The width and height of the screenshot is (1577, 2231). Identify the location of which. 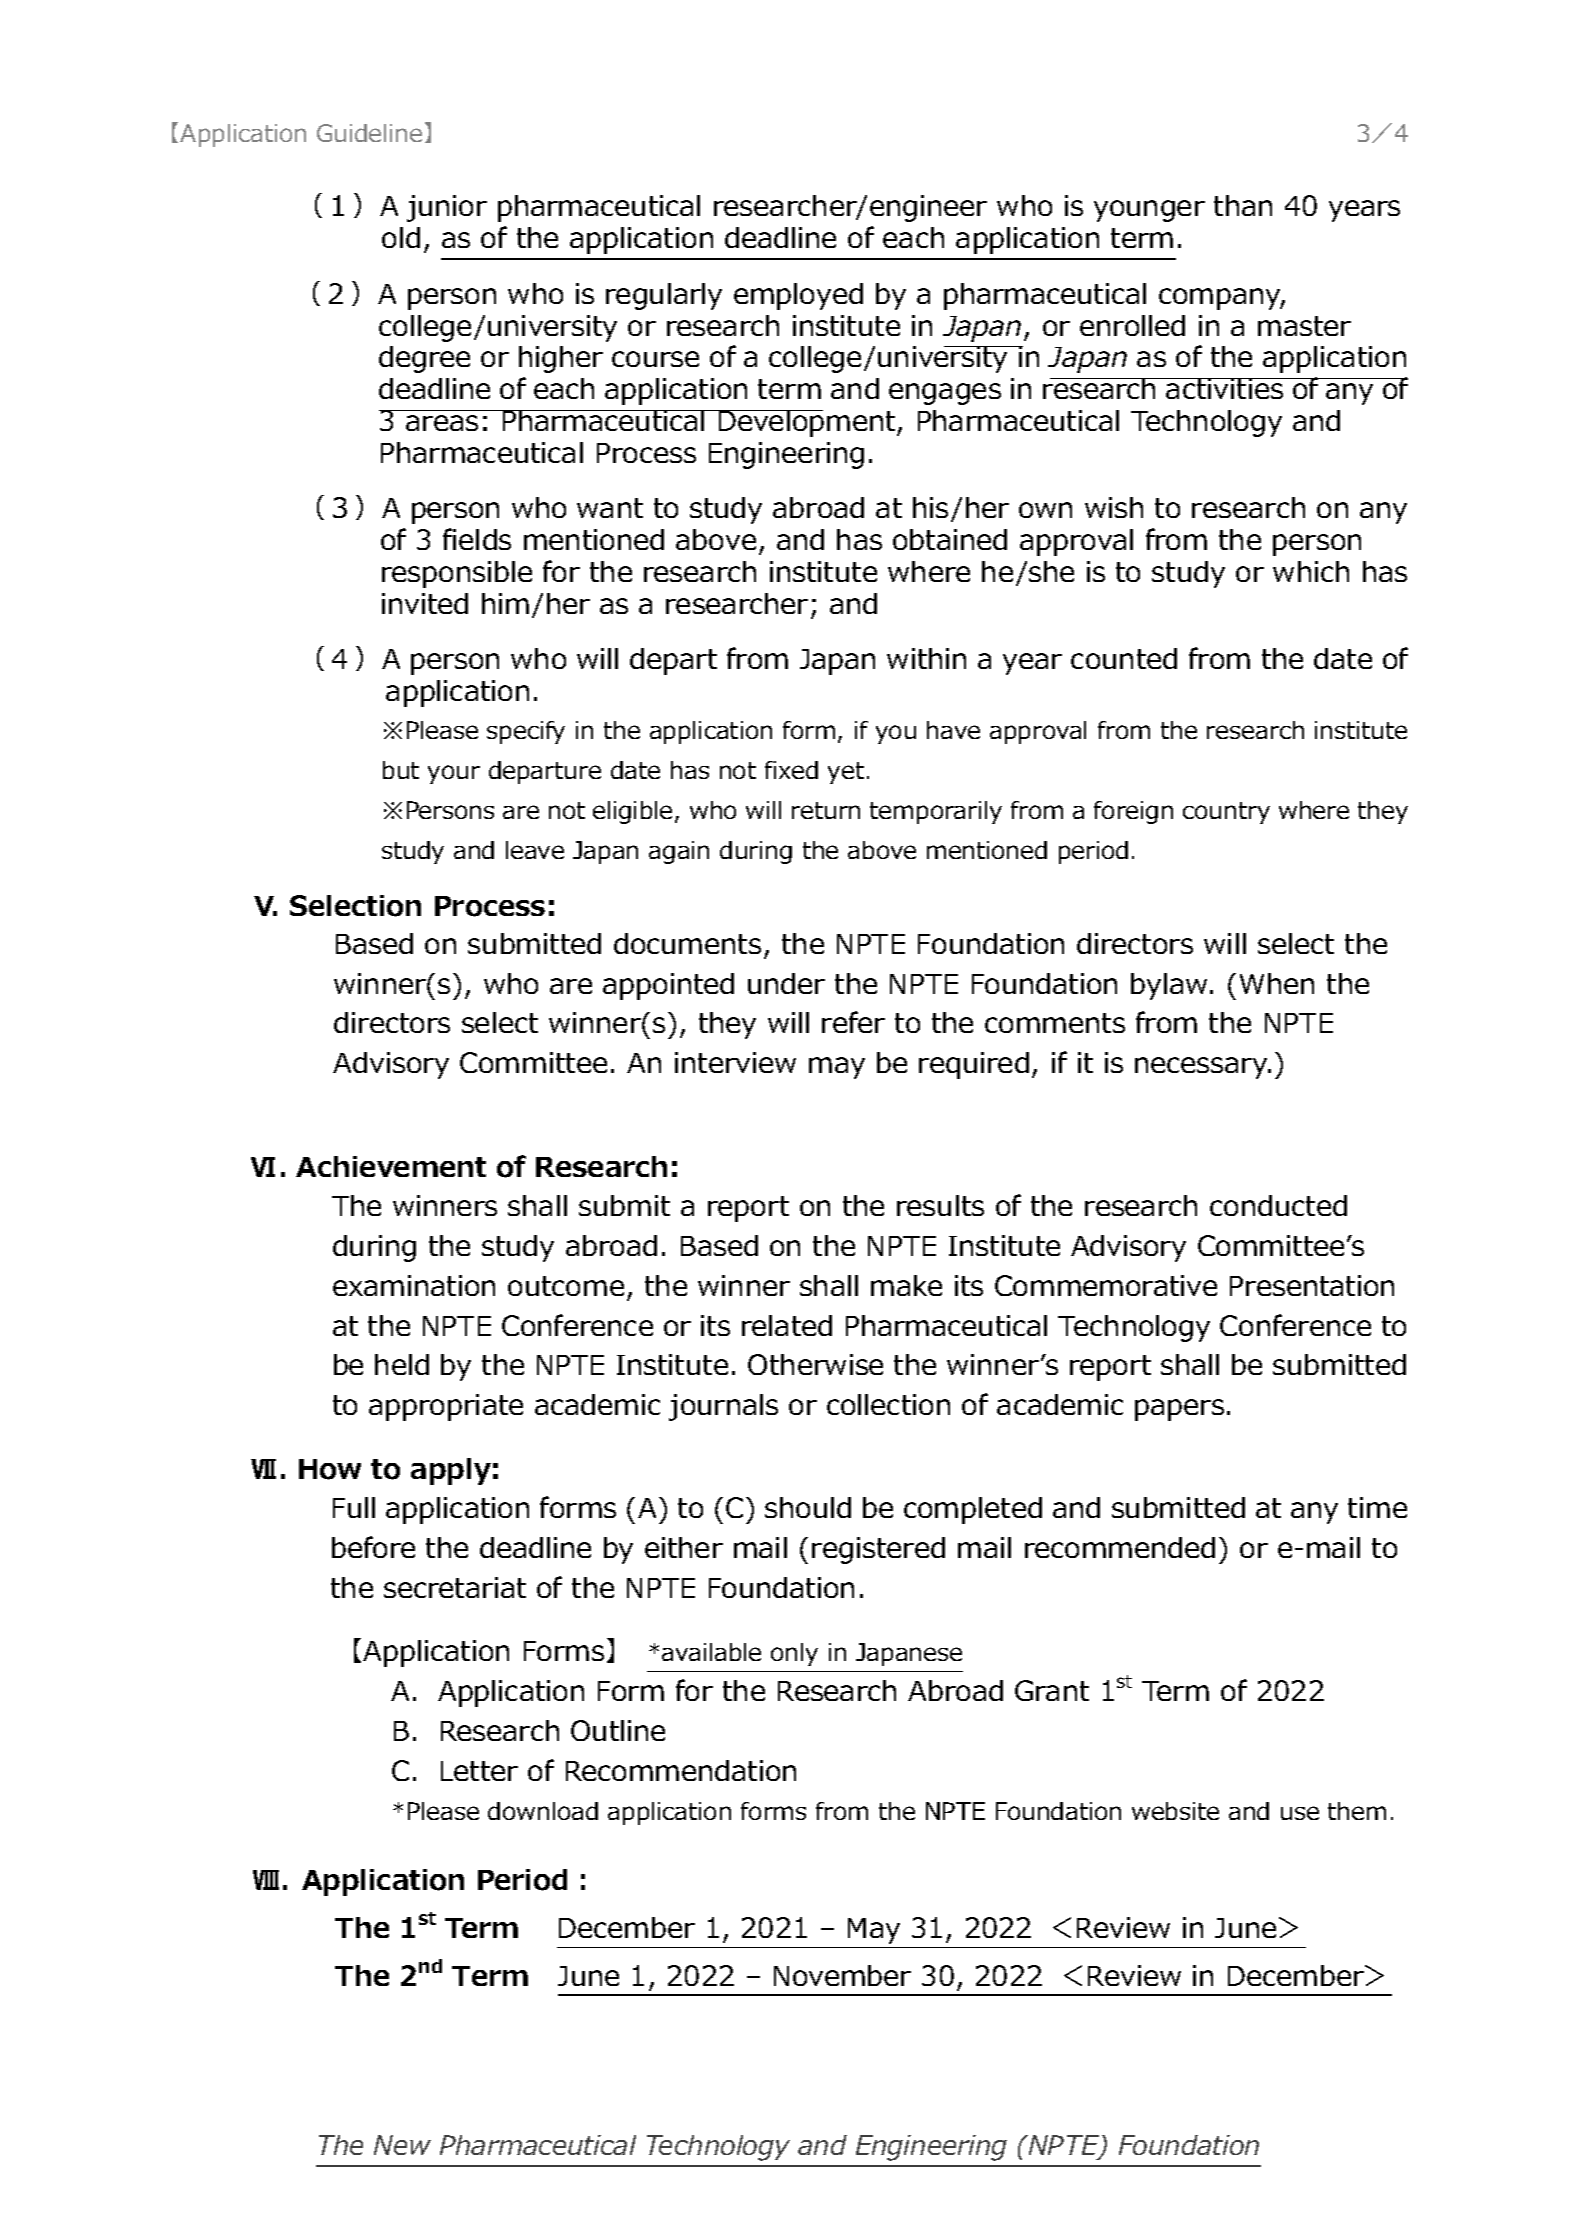
(1311, 571).
